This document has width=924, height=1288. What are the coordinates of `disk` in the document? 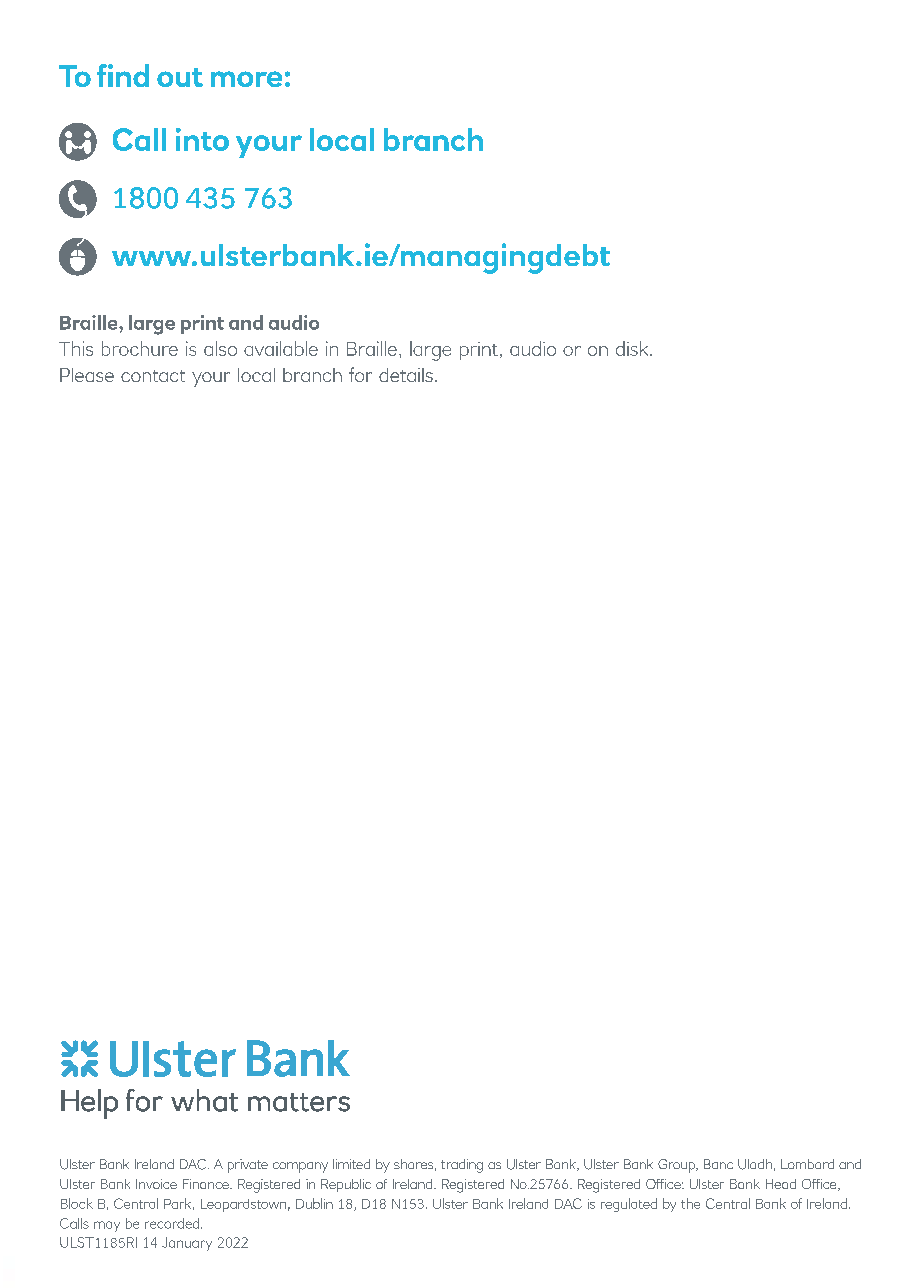 It's located at (633, 348).
